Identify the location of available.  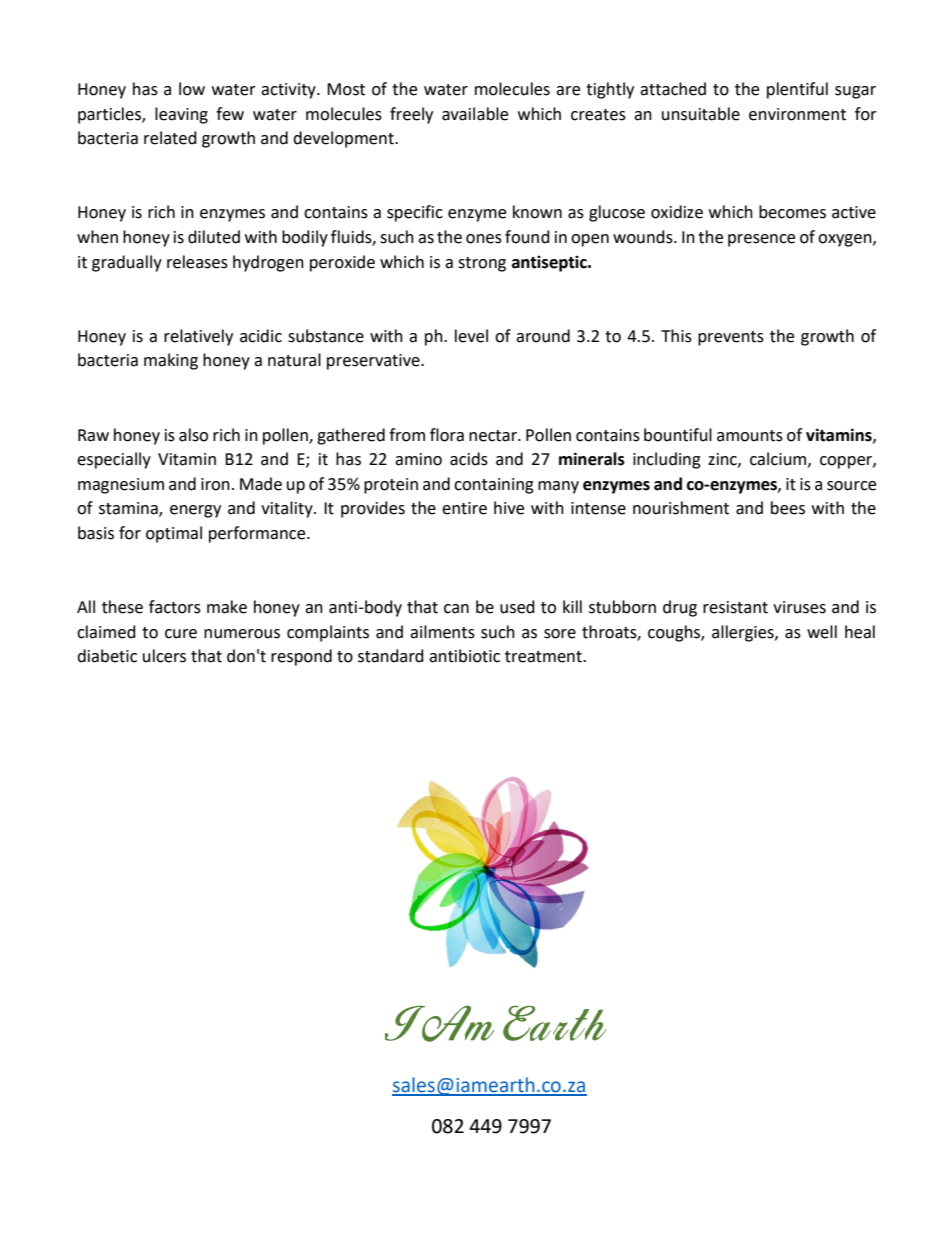
(475, 114).
